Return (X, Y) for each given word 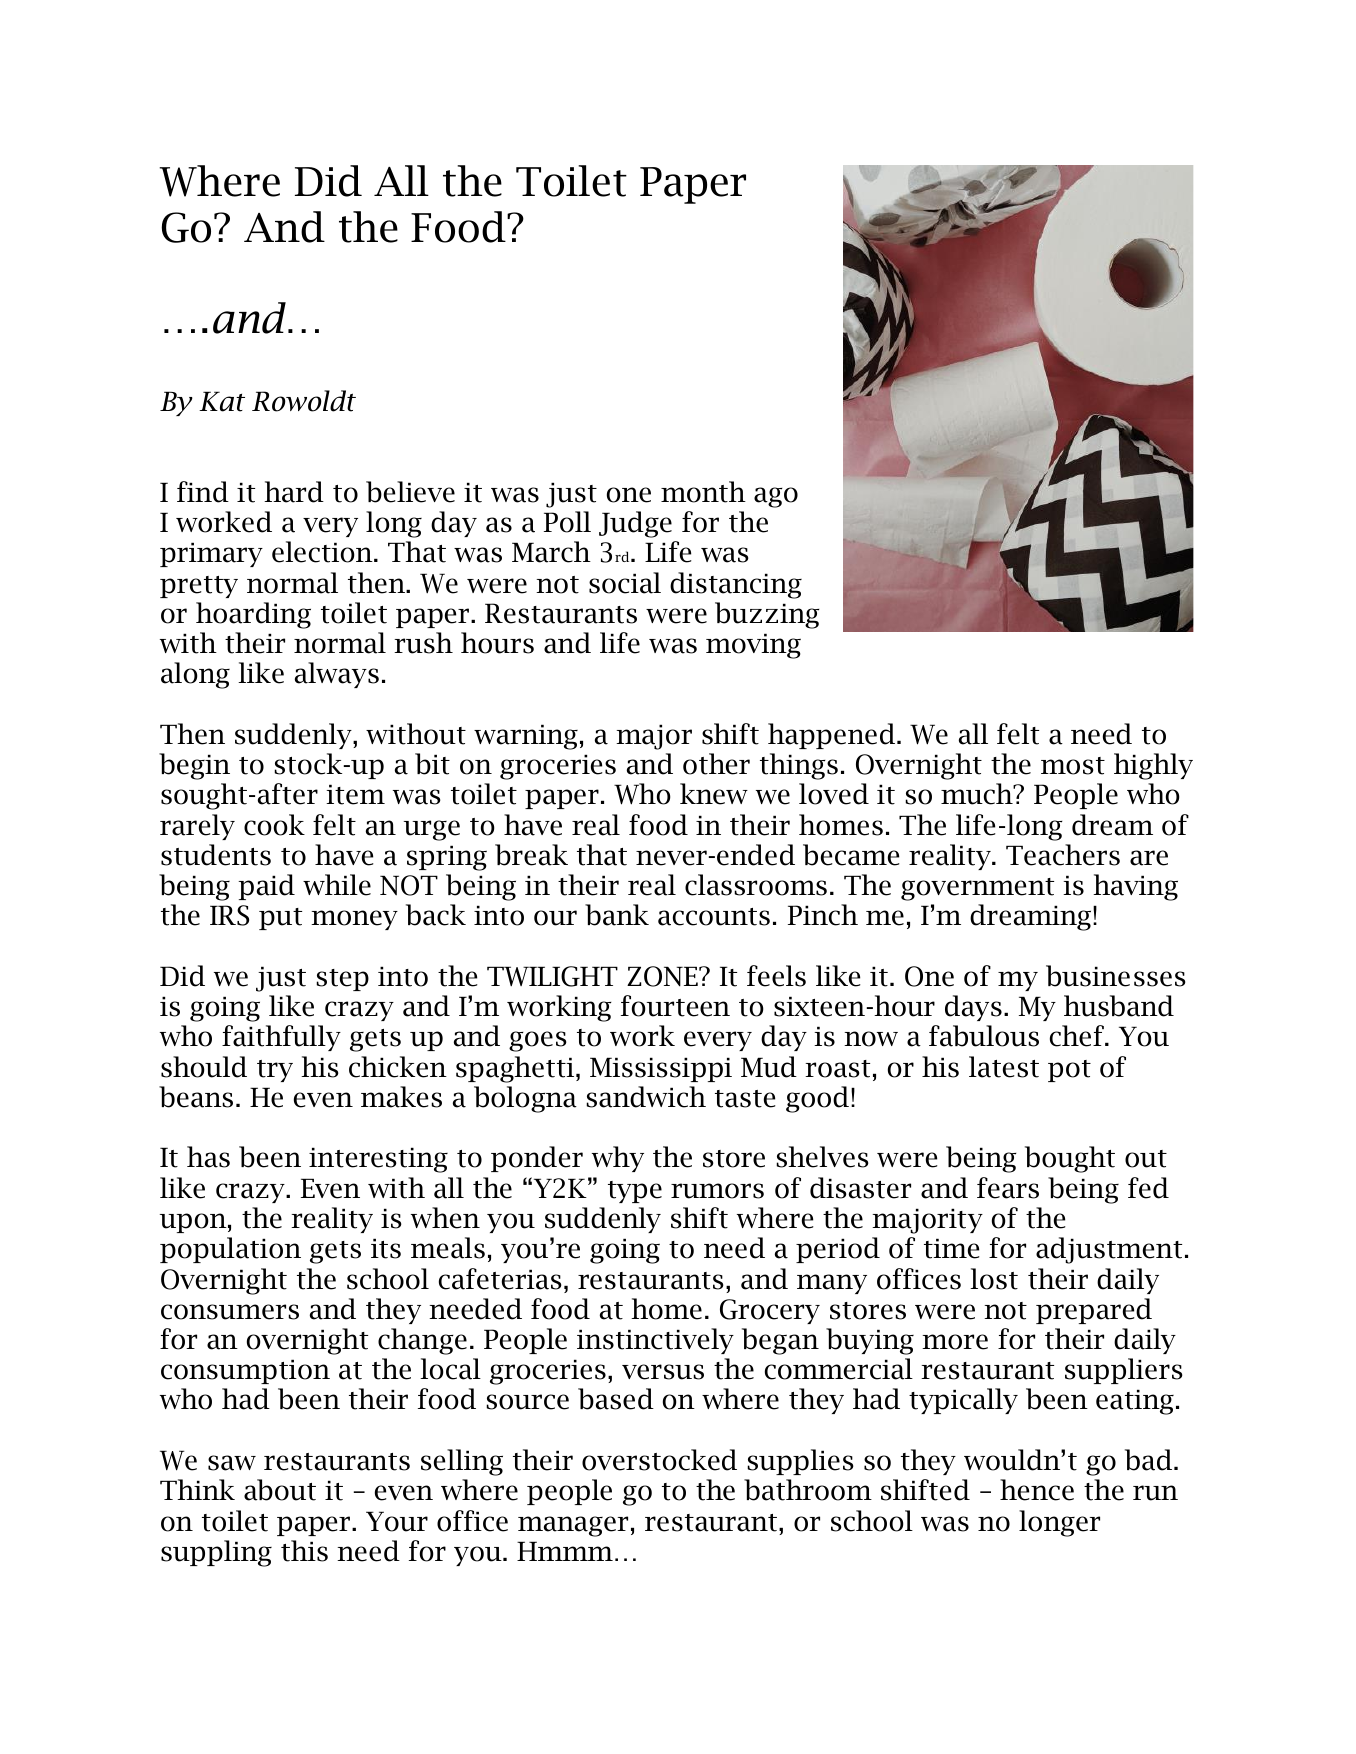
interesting (378, 1160)
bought (1070, 1159)
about (280, 1490)
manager (573, 1526)
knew (714, 794)
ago (776, 497)
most (1073, 766)
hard (294, 492)
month (703, 492)
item (355, 794)
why (618, 1159)
